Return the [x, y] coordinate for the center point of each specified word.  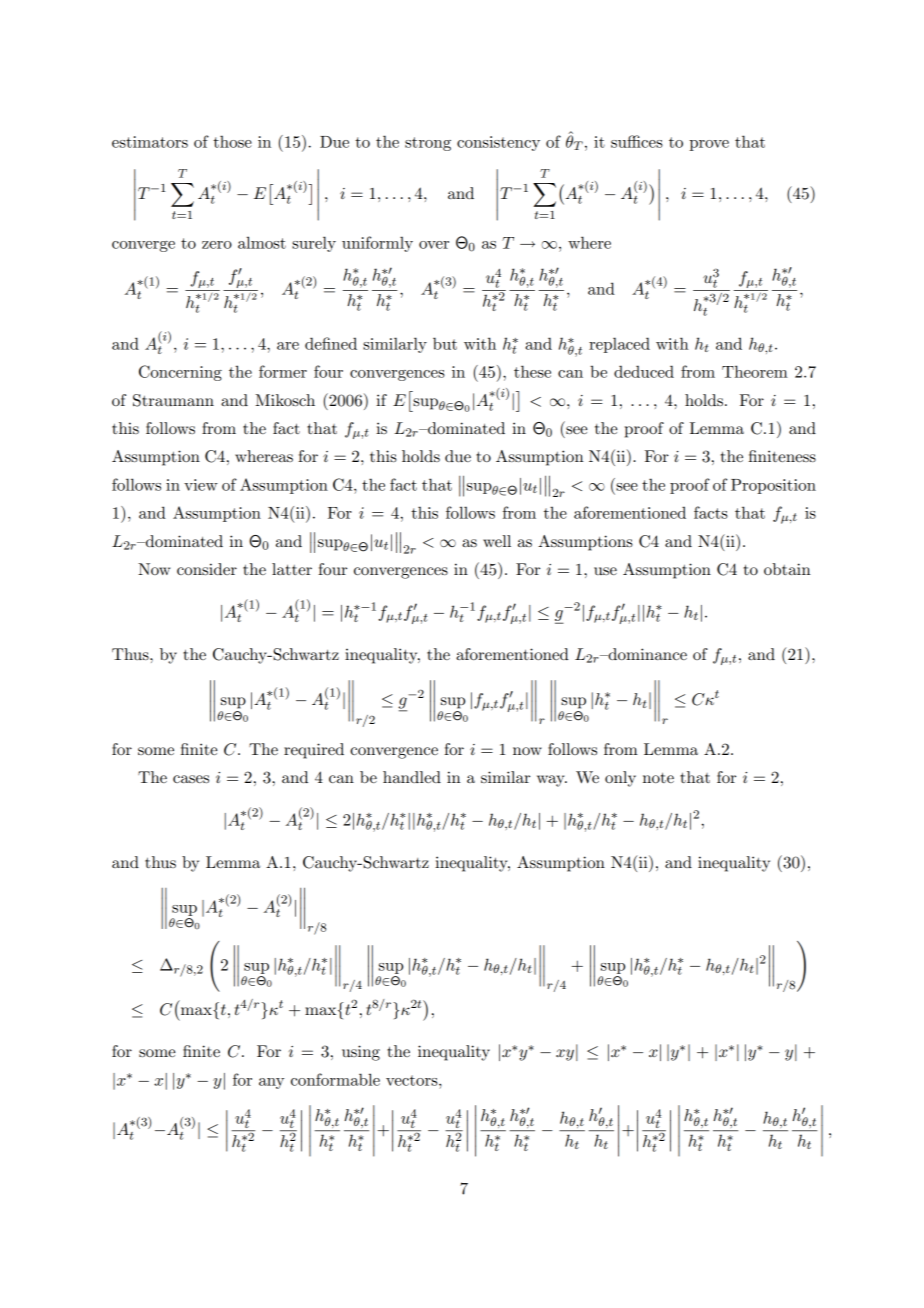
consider [207, 569]
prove [709, 145]
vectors [413, 1080]
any [271, 1083]
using [361, 1053]
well [497, 541]
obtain [787, 569]
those [232, 141]
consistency [498, 143]
